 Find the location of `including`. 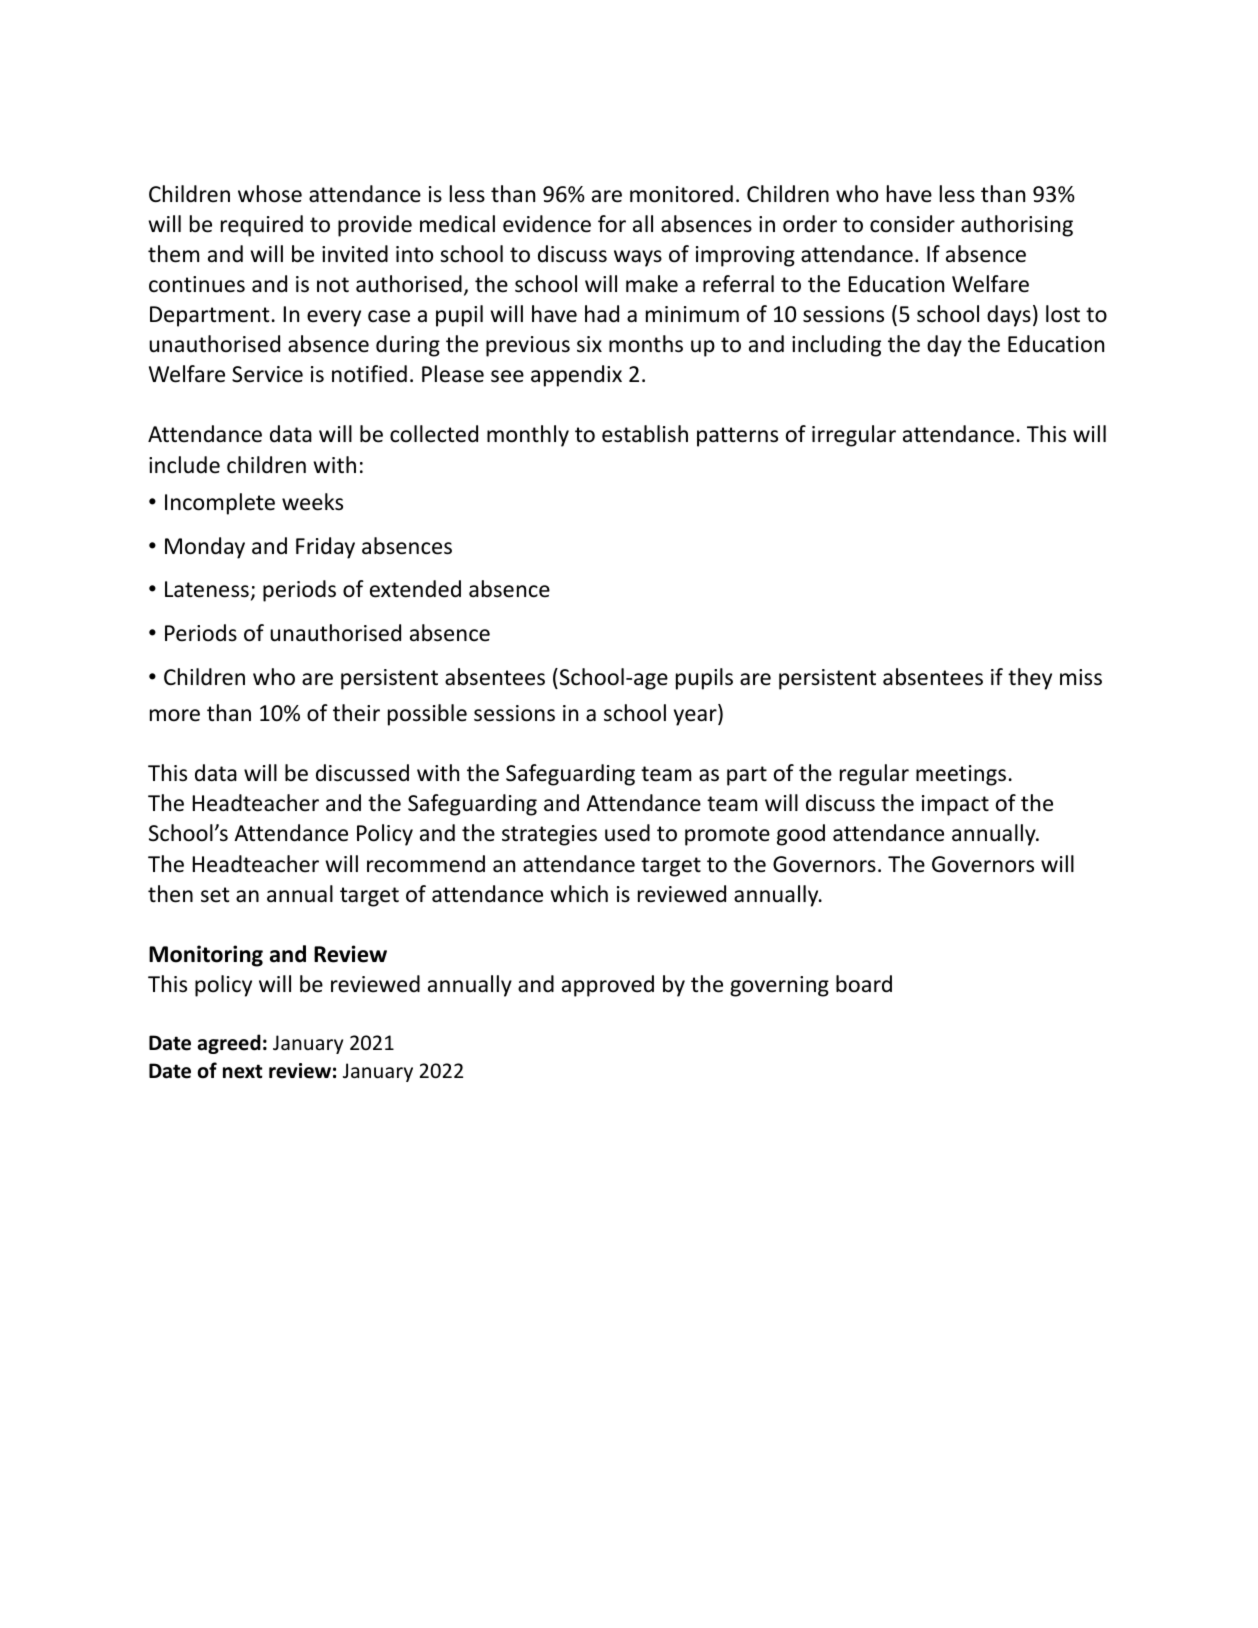

including is located at coordinates (836, 346).
